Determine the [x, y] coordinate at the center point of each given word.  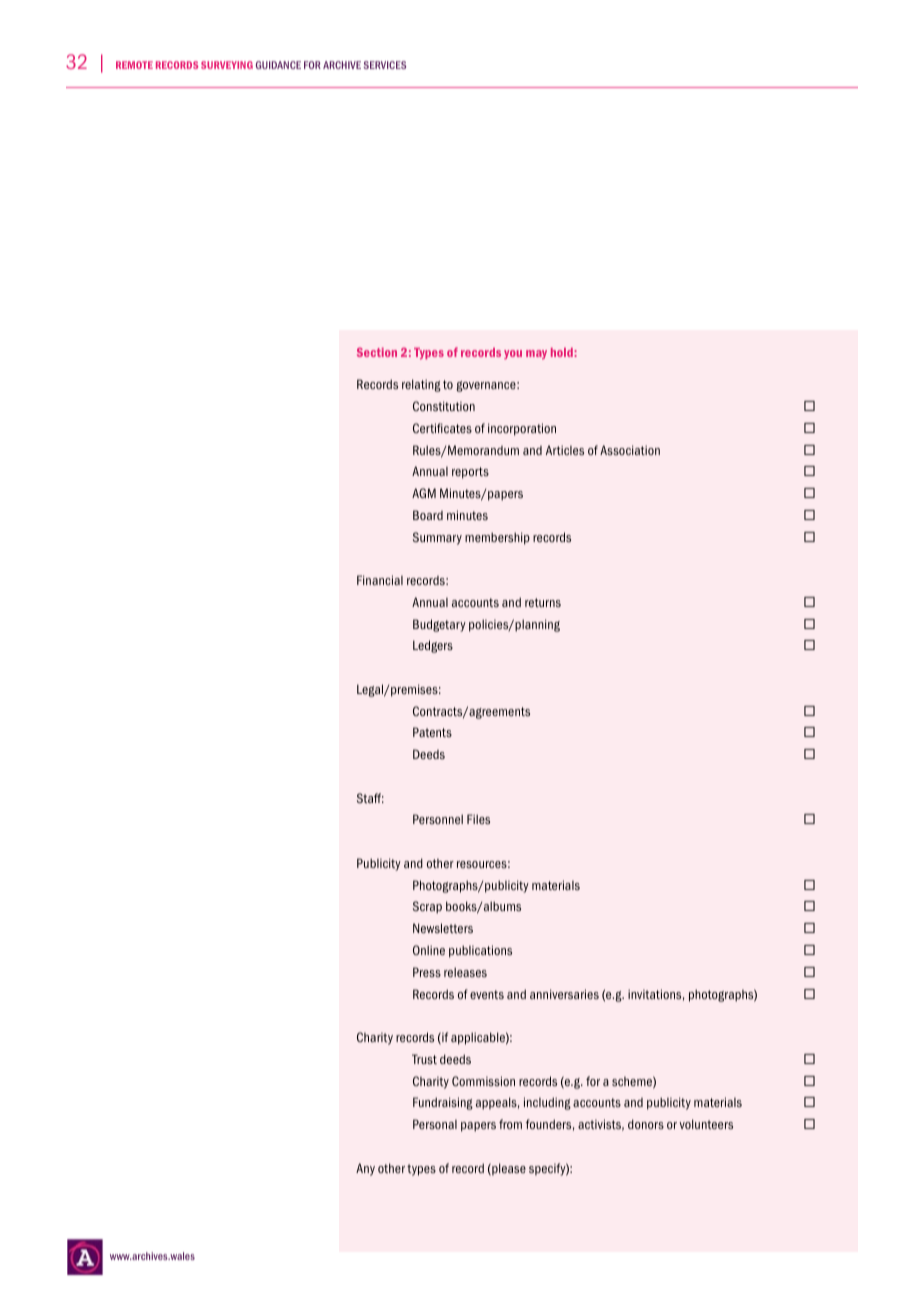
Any [365, 1169]
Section [377, 352]
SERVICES [384, 65]
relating [421, 385]
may [536, 354]
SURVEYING [227, 65]
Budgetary [439, 625]
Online [429, 950]
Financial [380, 580]
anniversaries [564, 994]
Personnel [438, 819]
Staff [370, 798]
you [513, 354]
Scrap [427, 907]
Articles [565, 450]
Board [428, 515]
